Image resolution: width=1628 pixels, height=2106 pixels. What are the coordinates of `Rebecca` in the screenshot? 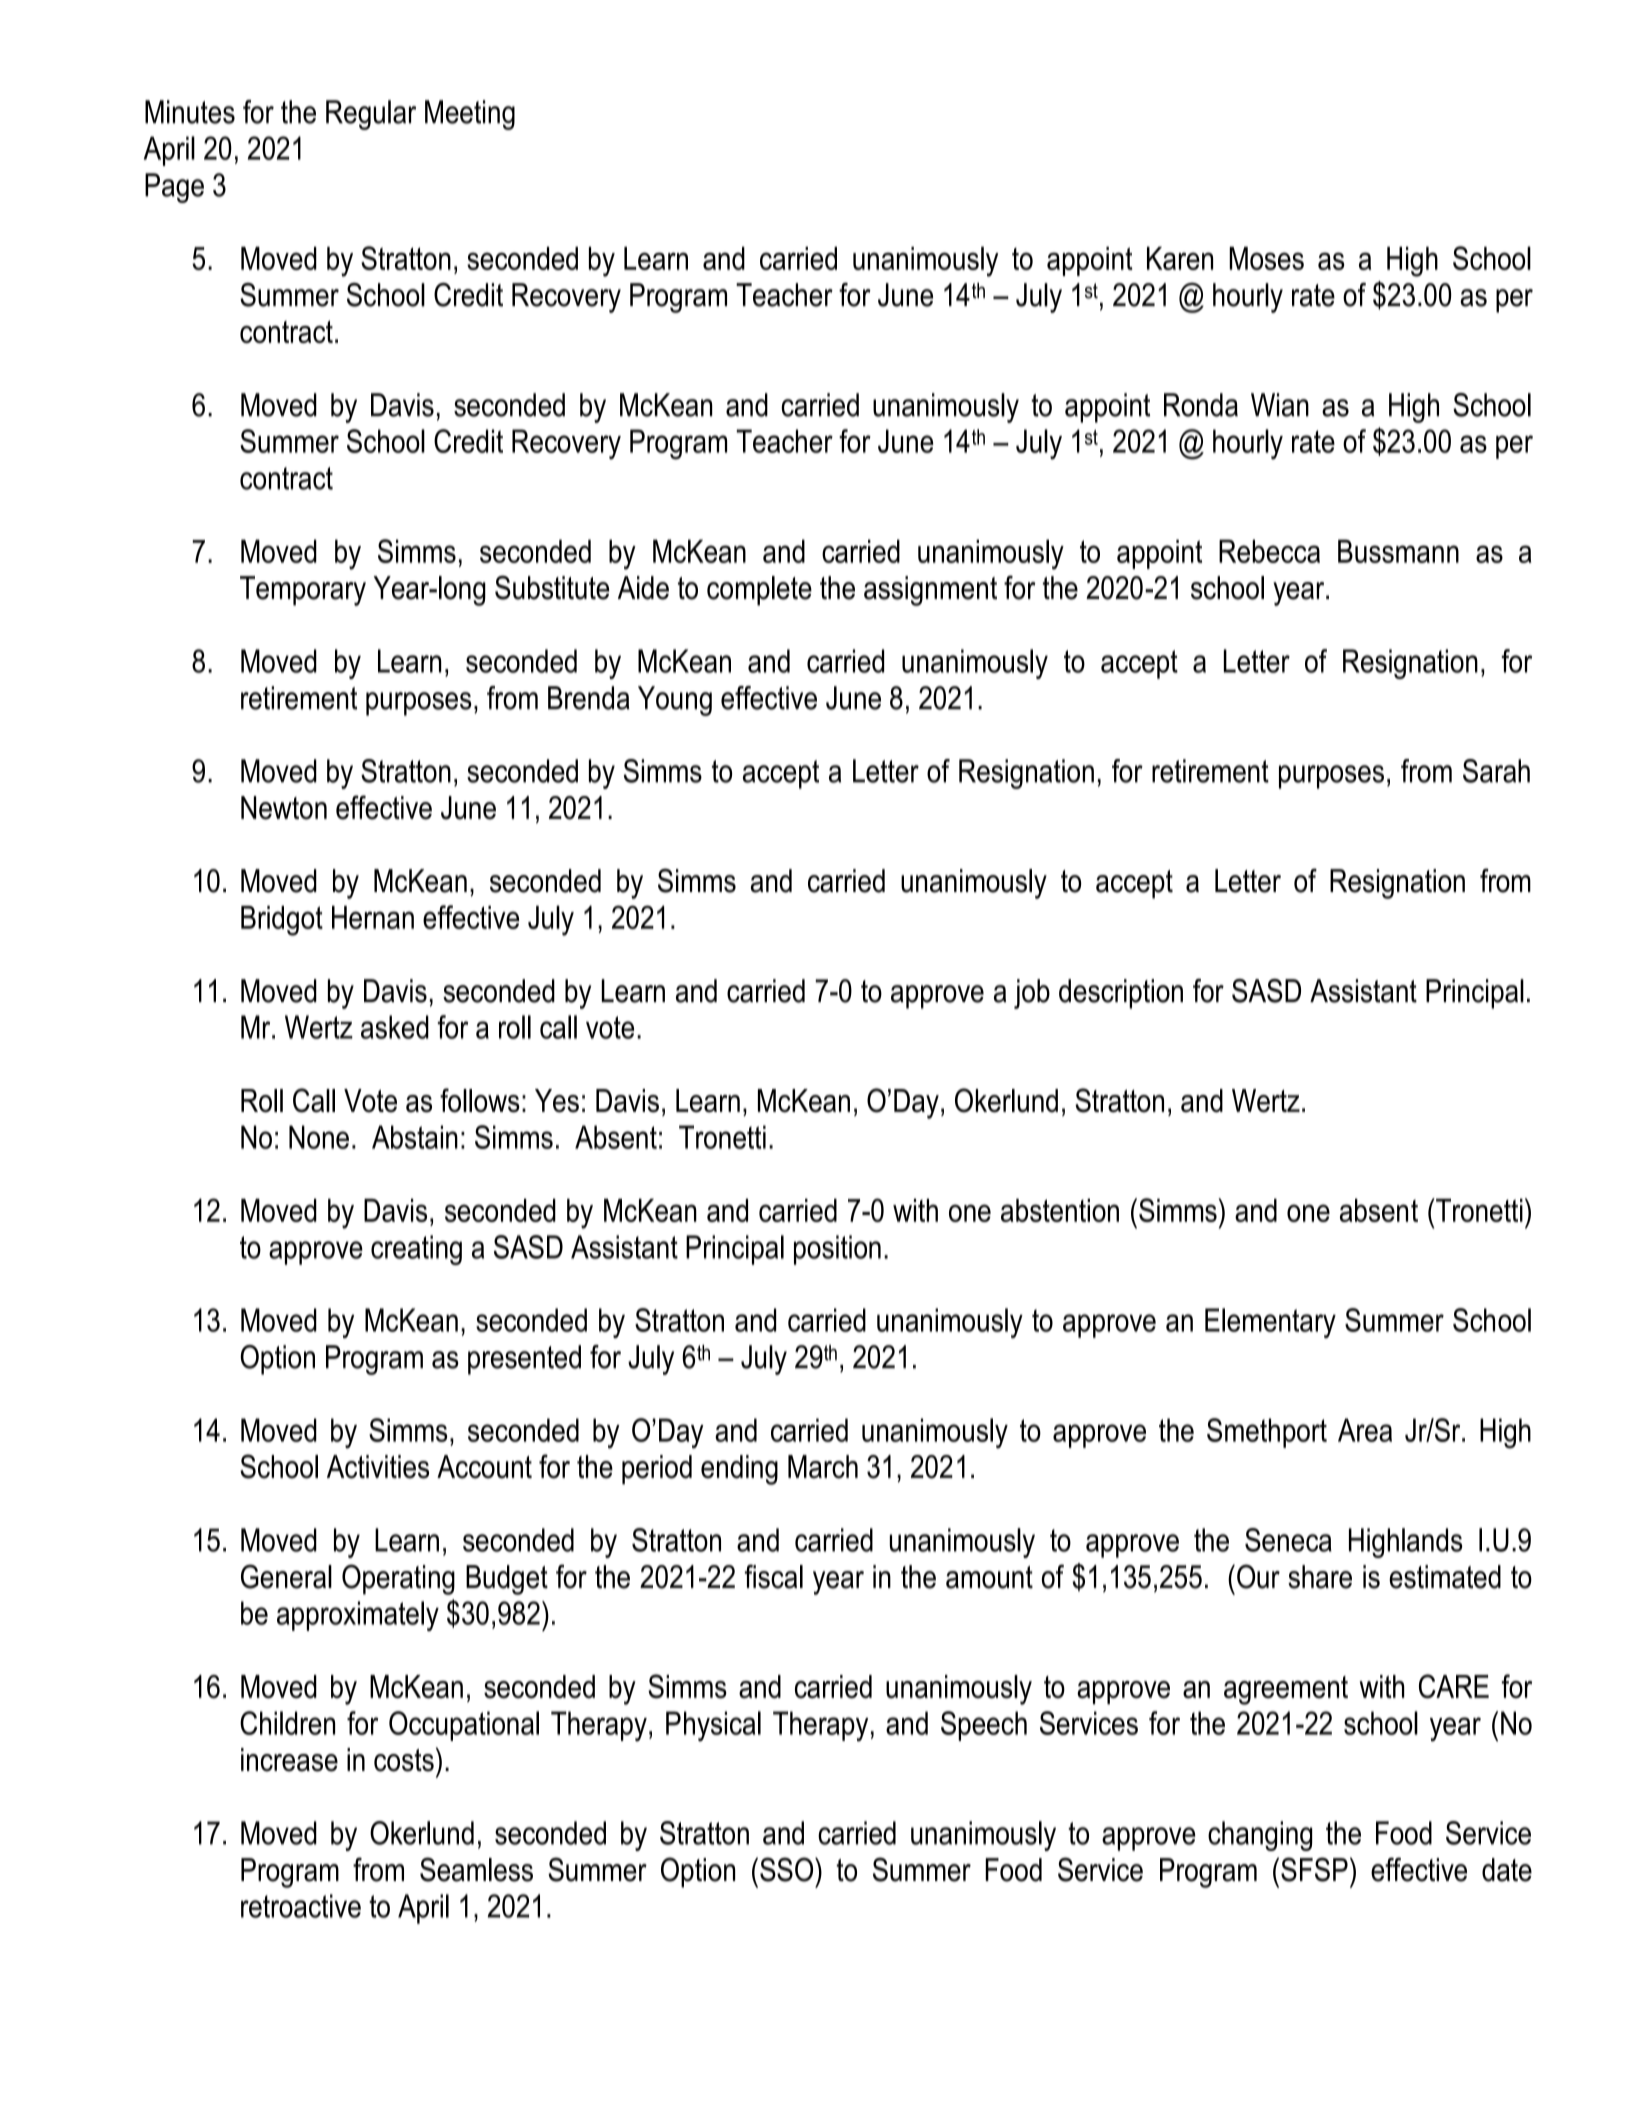 It's located at (1269, 551).
